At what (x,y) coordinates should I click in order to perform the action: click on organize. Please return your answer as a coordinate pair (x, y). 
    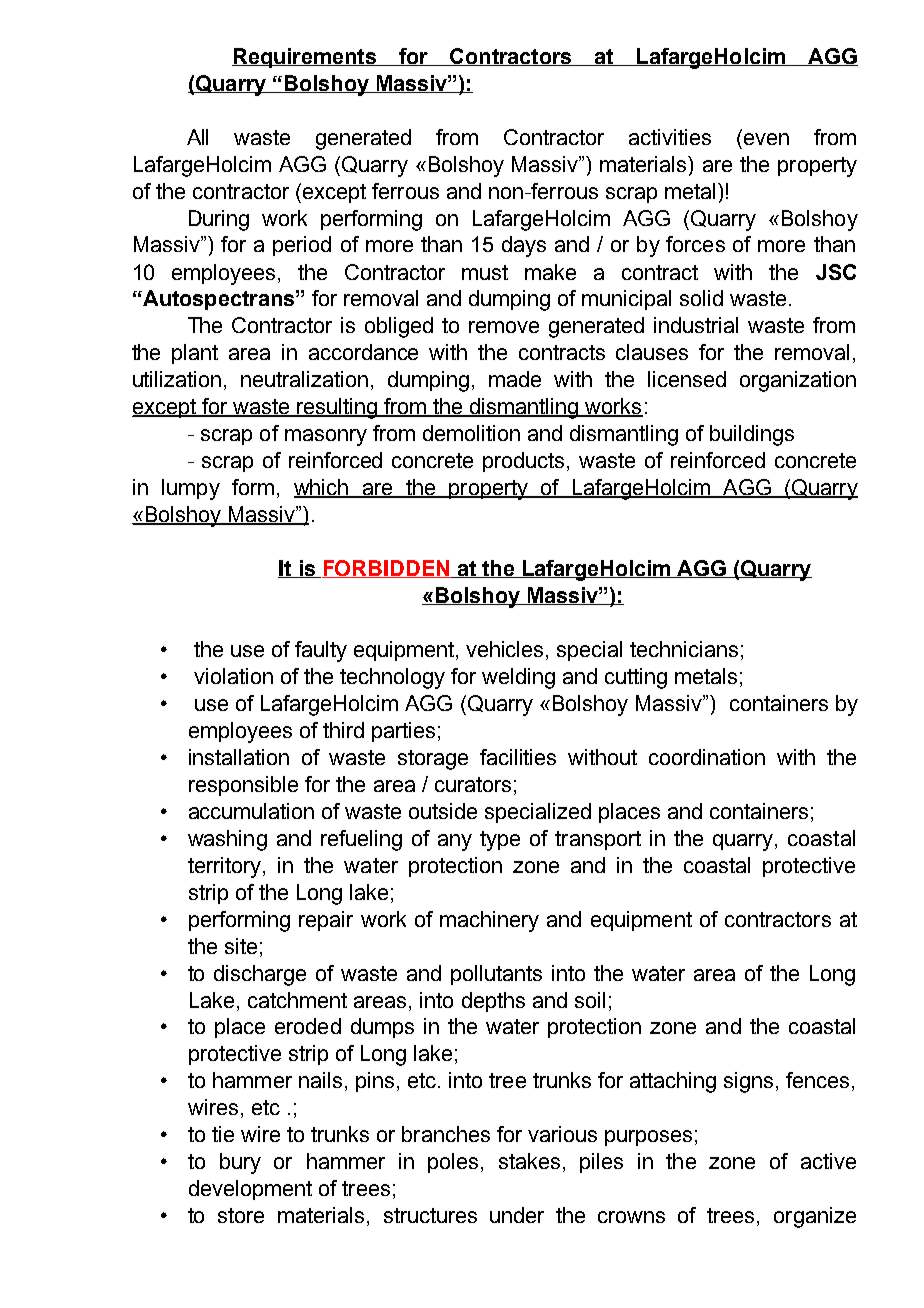
    Looking at the image, I should click on (815, 1217).
